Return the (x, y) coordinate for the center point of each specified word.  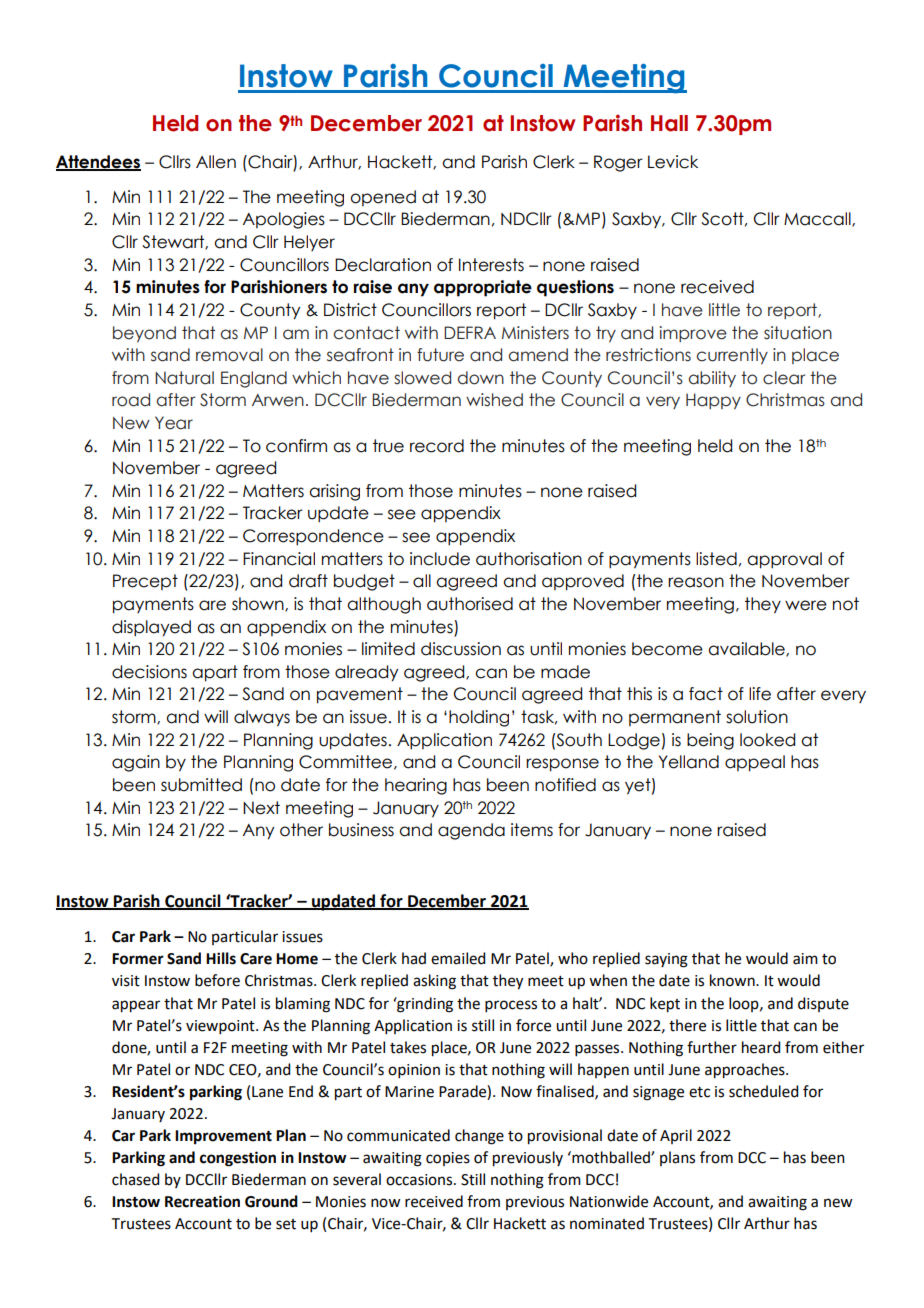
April (676, 1136)
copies (448, 1159)
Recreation (202, 1201)
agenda (471, 831)
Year (174, 423)
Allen (216, 162)
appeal (755, 763)
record (437, 446)
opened (383, 198)
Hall (669, 123)
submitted (201, 785)
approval (784, 560)
